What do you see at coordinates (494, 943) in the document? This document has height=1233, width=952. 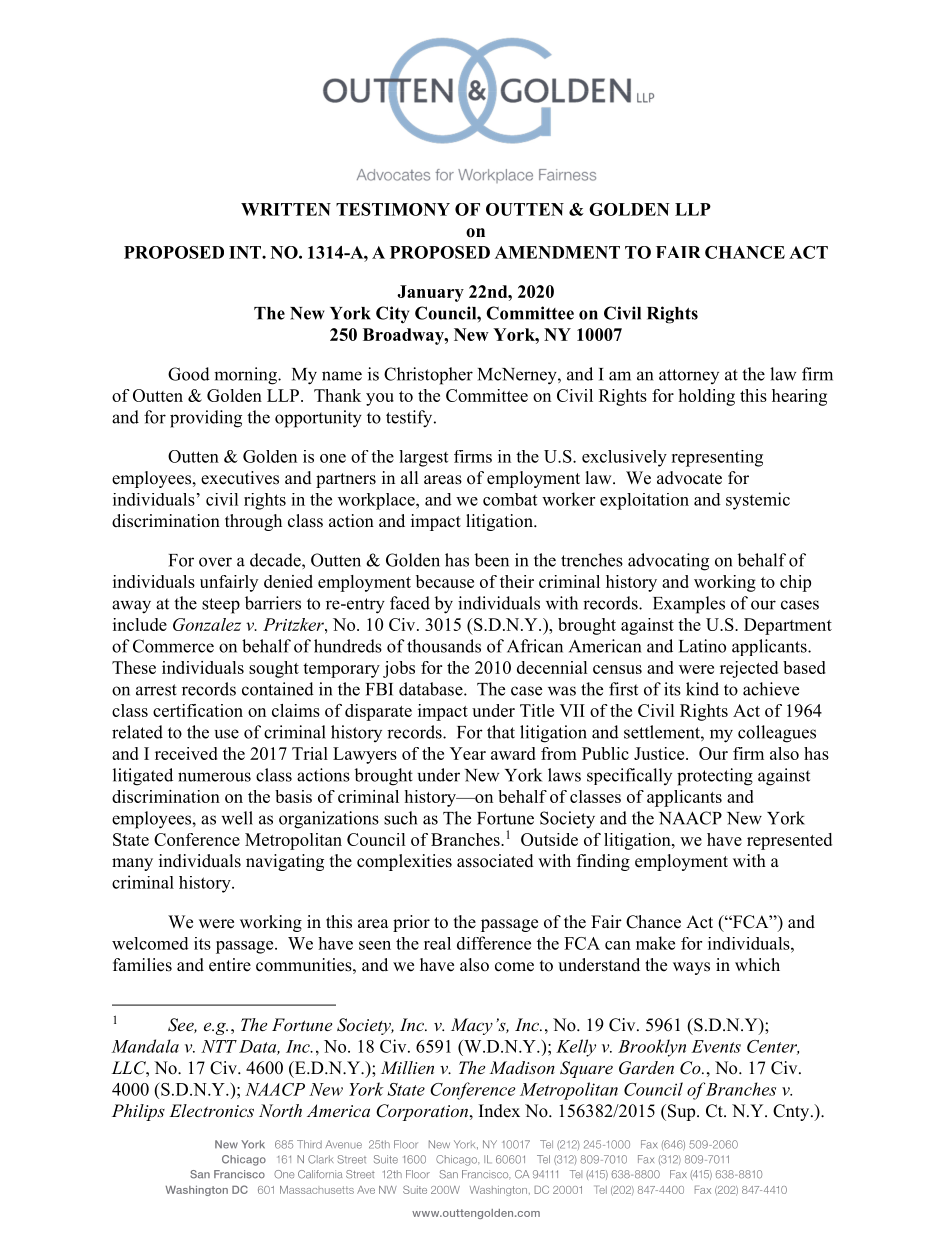 I see `difference` at bounding box center [494, 943].
